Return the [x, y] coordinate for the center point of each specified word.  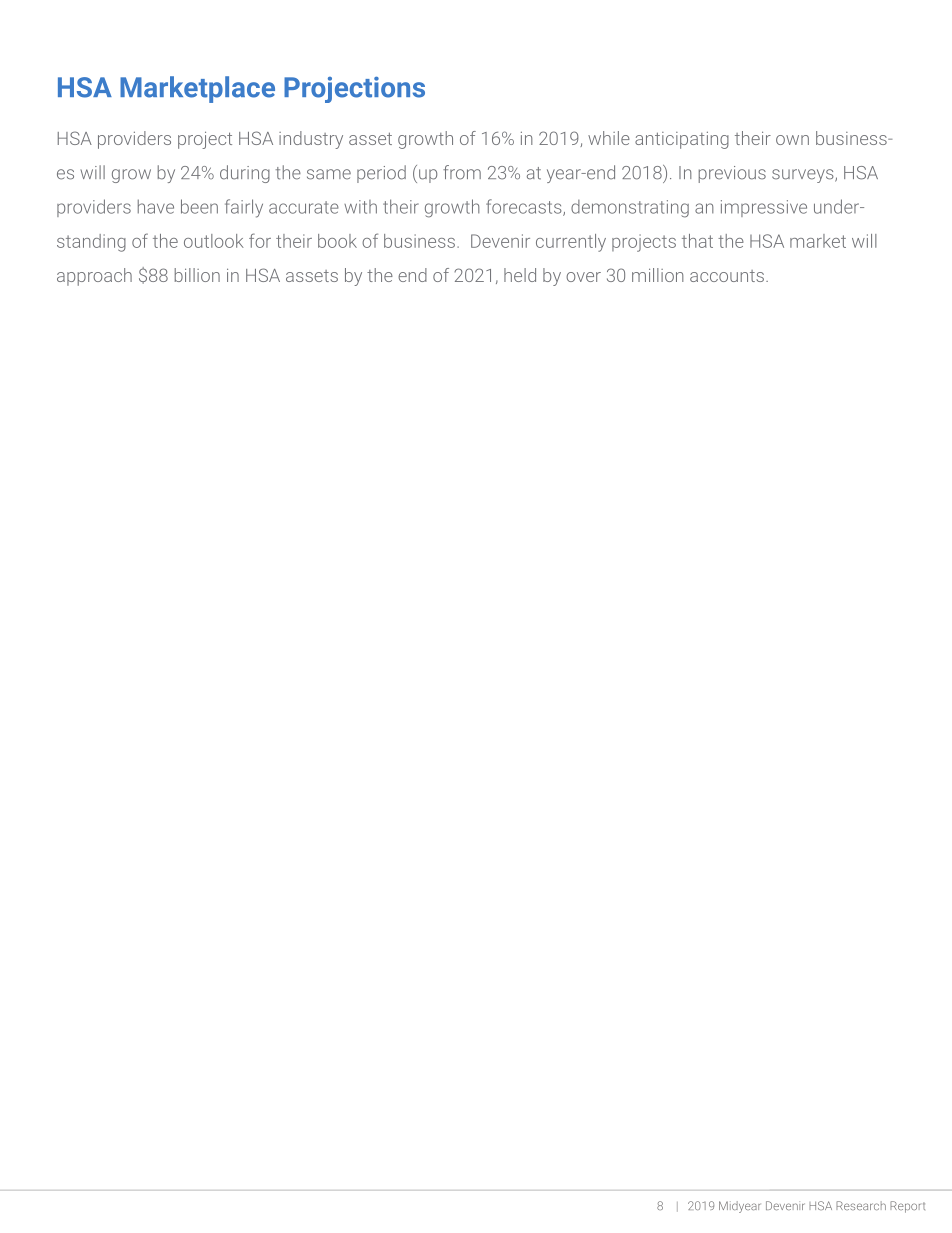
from [462, 172]
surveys [804, 176]
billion [197, 275]
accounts [727, 276]
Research [861, 1205]
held [520, 275]
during [245, 174]
